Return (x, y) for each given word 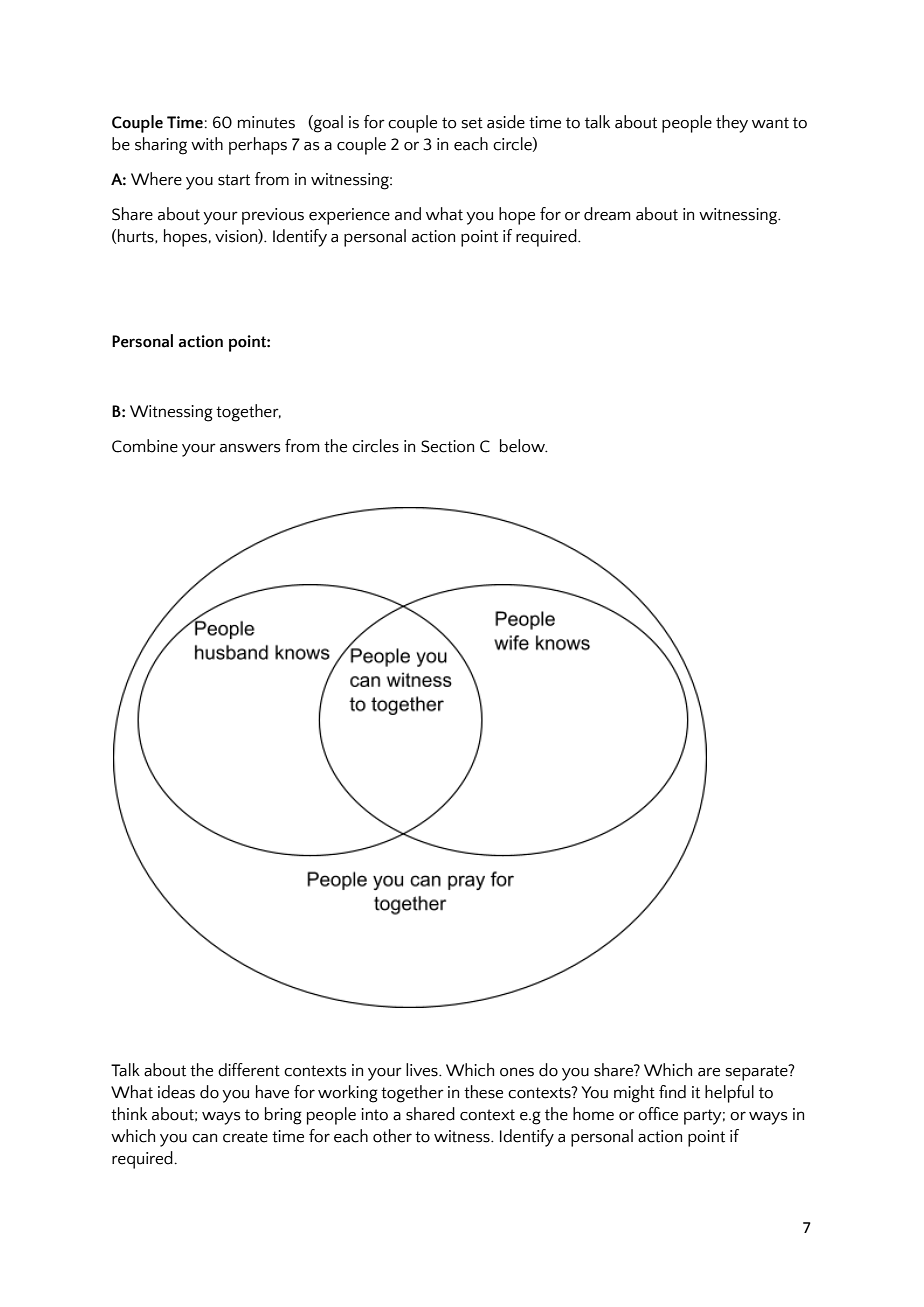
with (207, 144)
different (249, 1070)
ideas (176, 1092)
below (523, 446)
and (408, 214)
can (204, 1138)
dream (607, 214)
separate (757, 1072)
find (672, 1092)
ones (517, 1072)
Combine (145, 446)
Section (447, 446)
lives (423, 1070)
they (732, 124)
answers (250, 448)
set (472, 123)
